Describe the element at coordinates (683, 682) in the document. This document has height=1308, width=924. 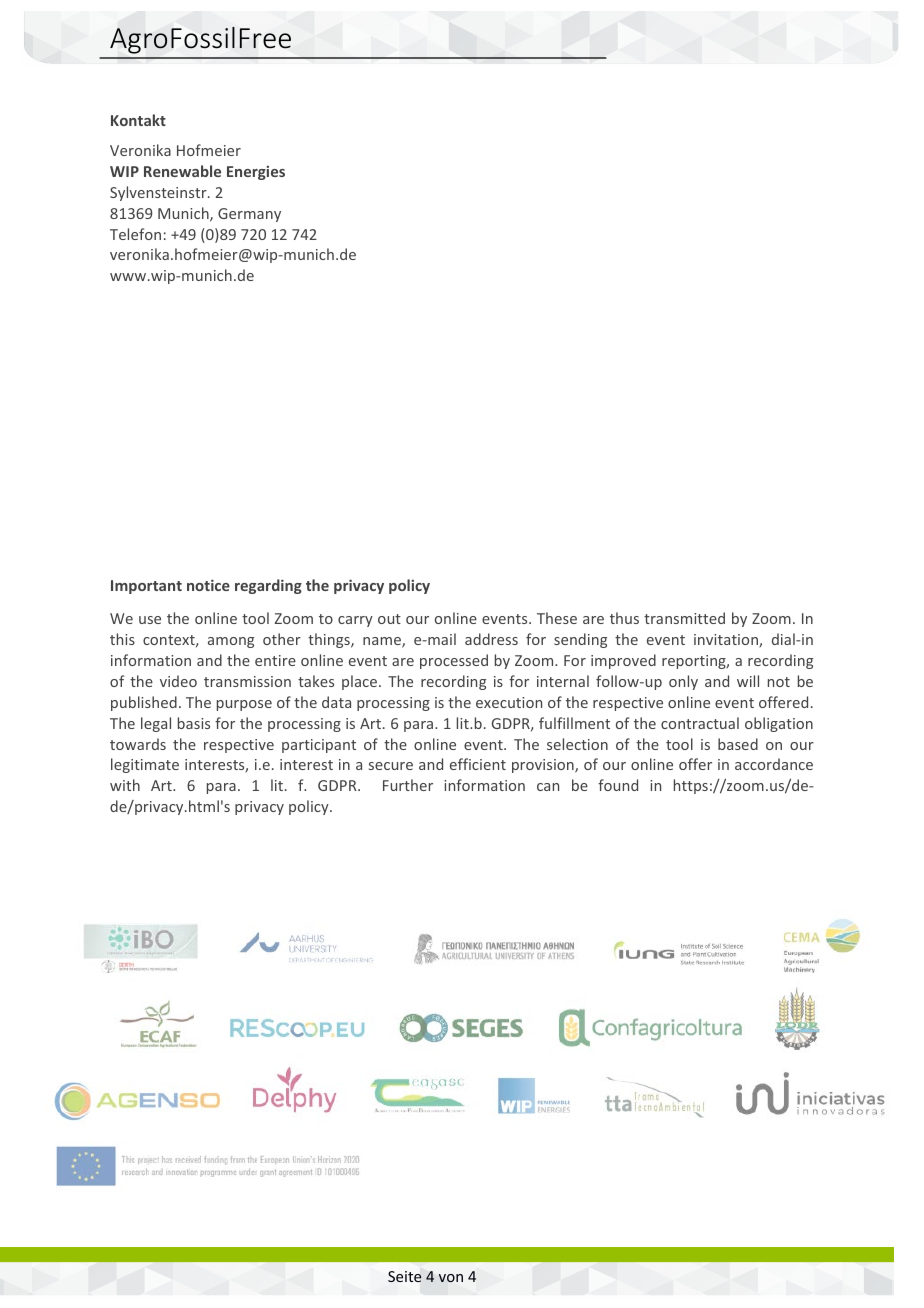
I see `only` at that location.
